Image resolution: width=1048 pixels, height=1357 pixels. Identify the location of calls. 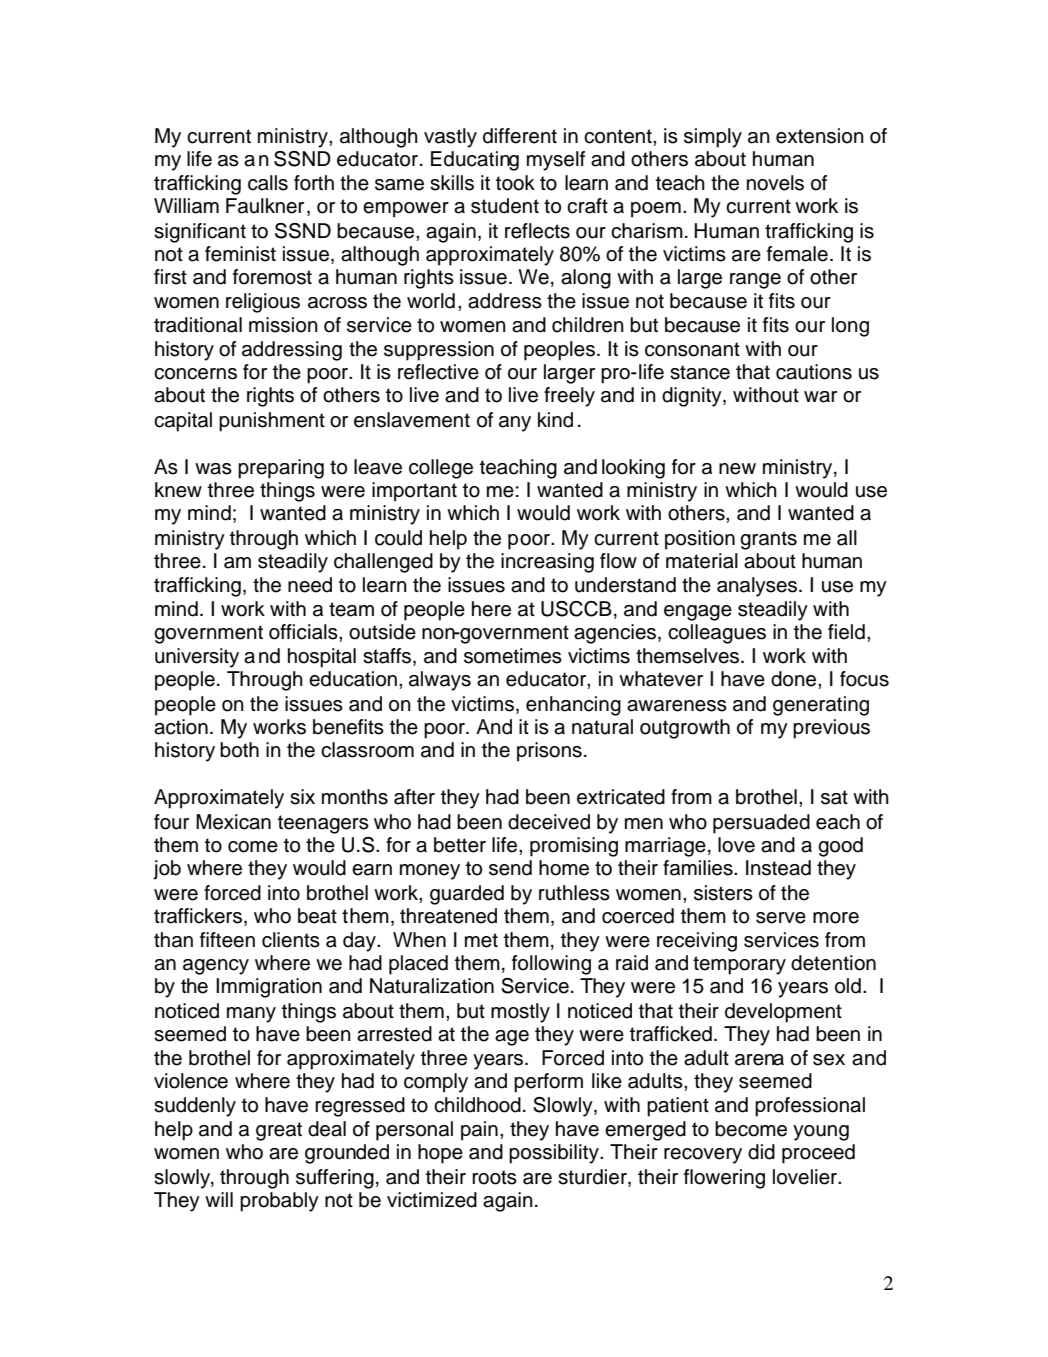
(268, 183).
